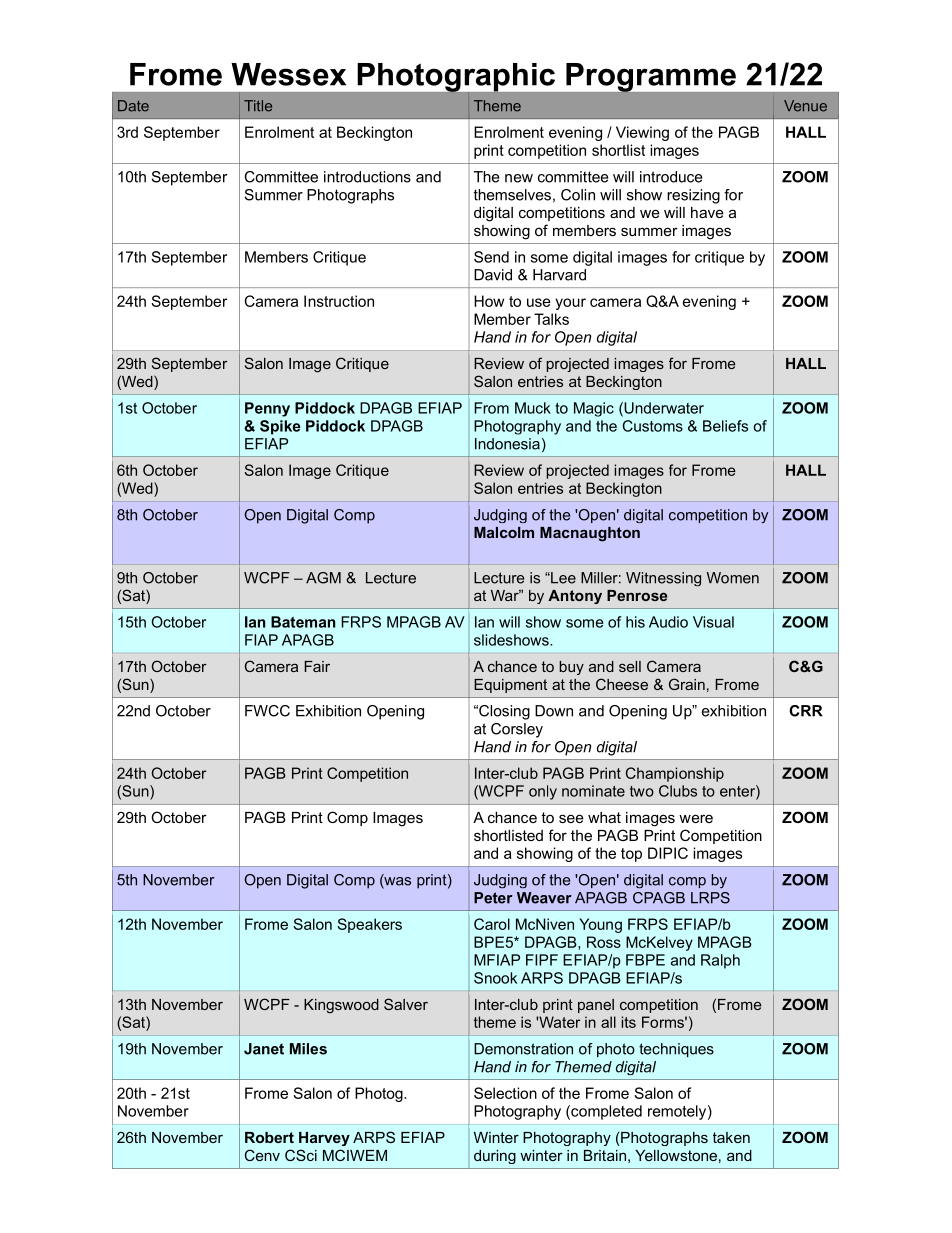 Image resolution: width=952 pixels, height=1233 pixels. What do you see at coordinates (370, 925) in the screenshot?
I see `Speakers` at bounding box center [370, 925].
